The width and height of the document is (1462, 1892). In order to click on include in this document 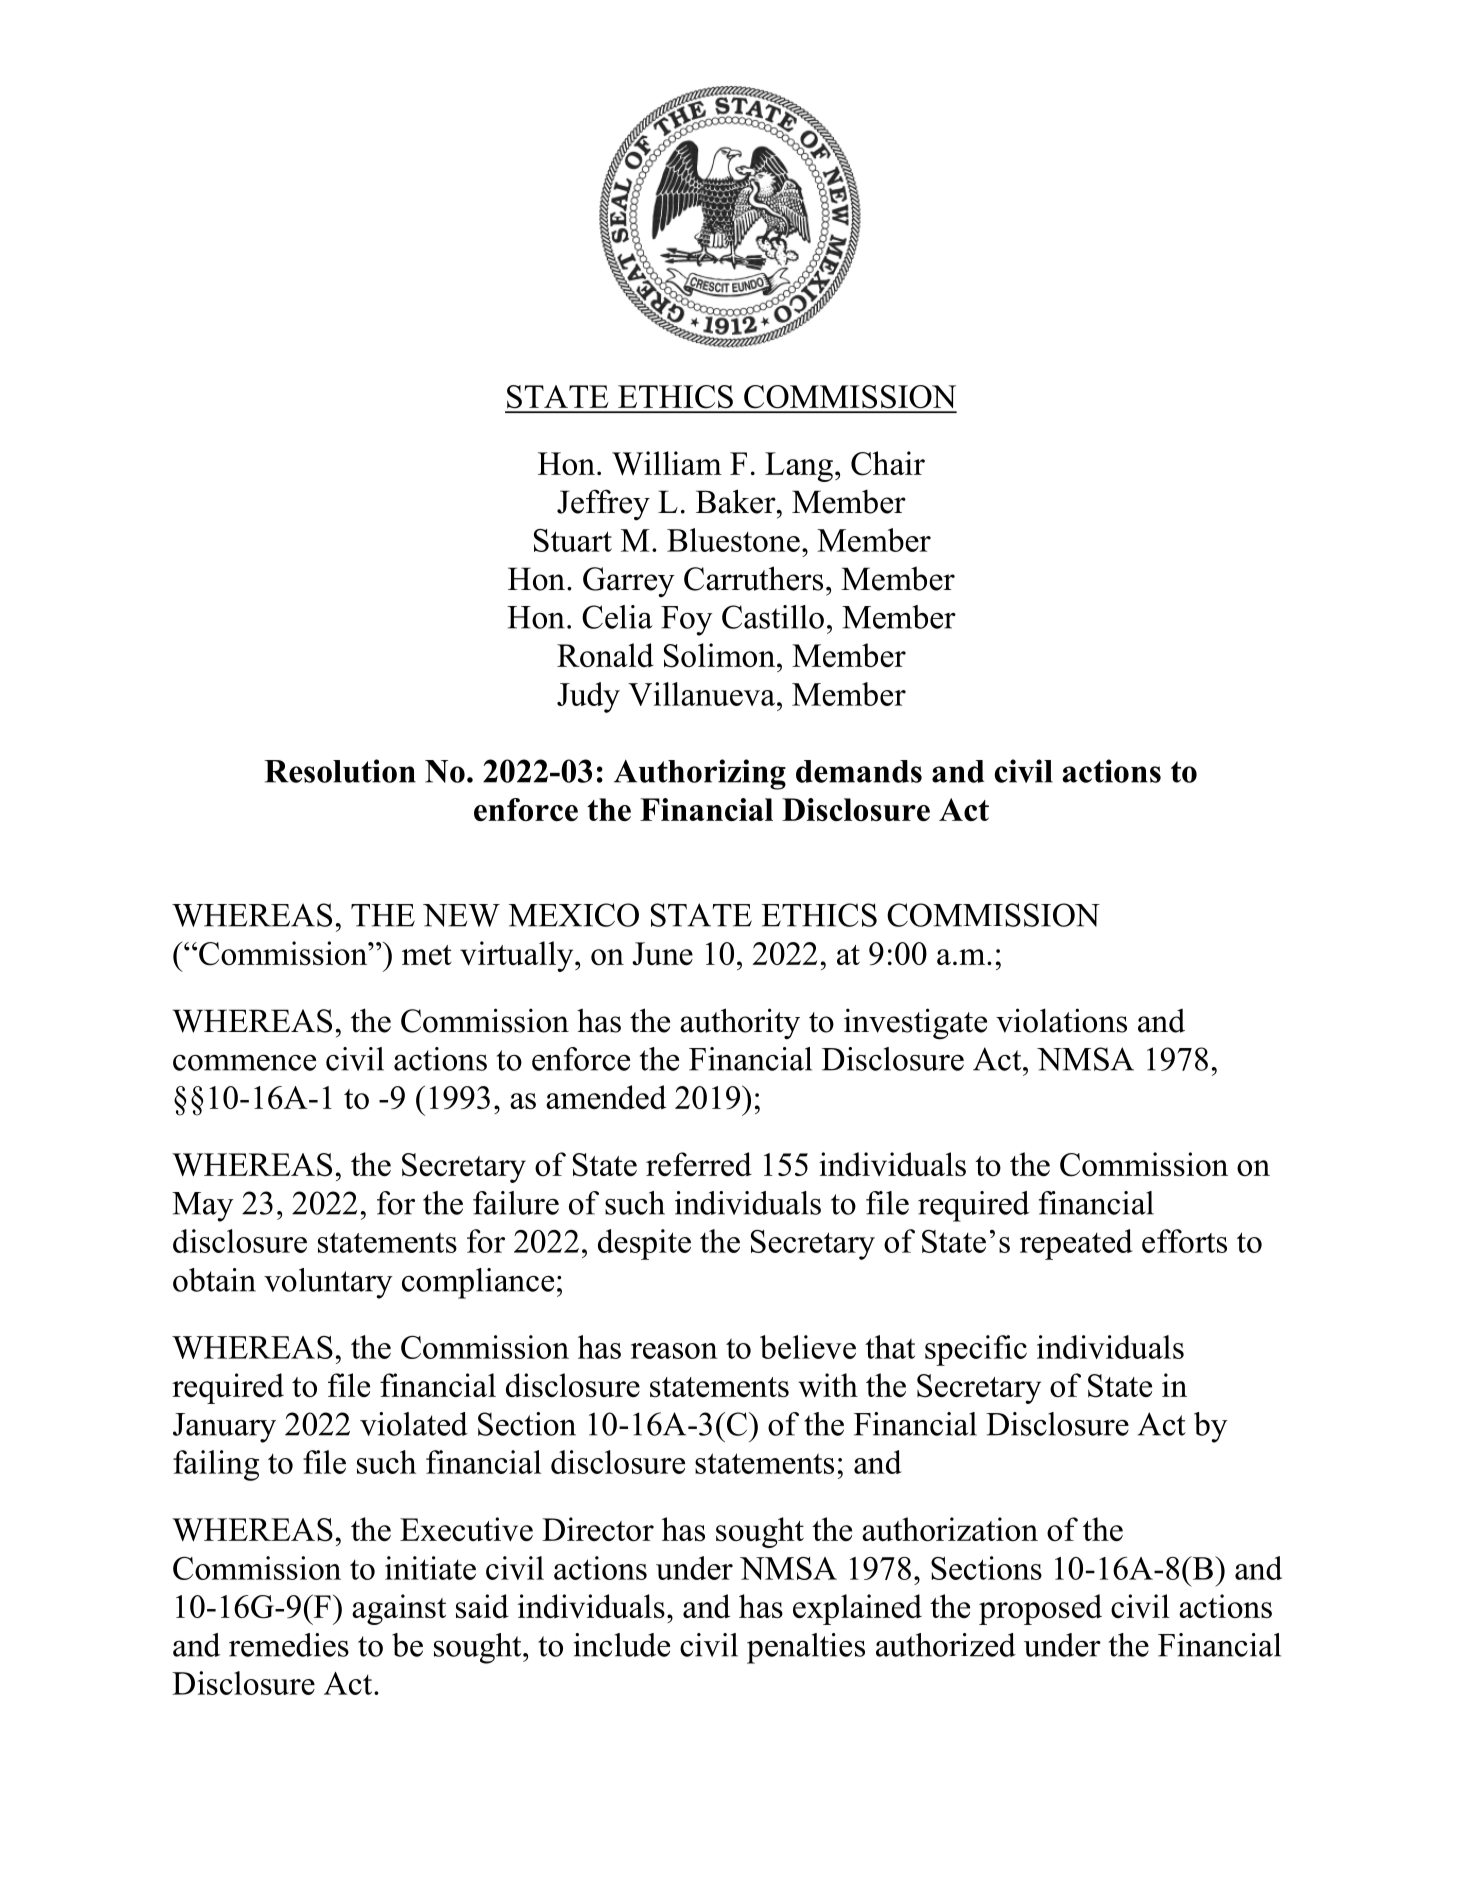, I will do `click(621, 1645)`.
